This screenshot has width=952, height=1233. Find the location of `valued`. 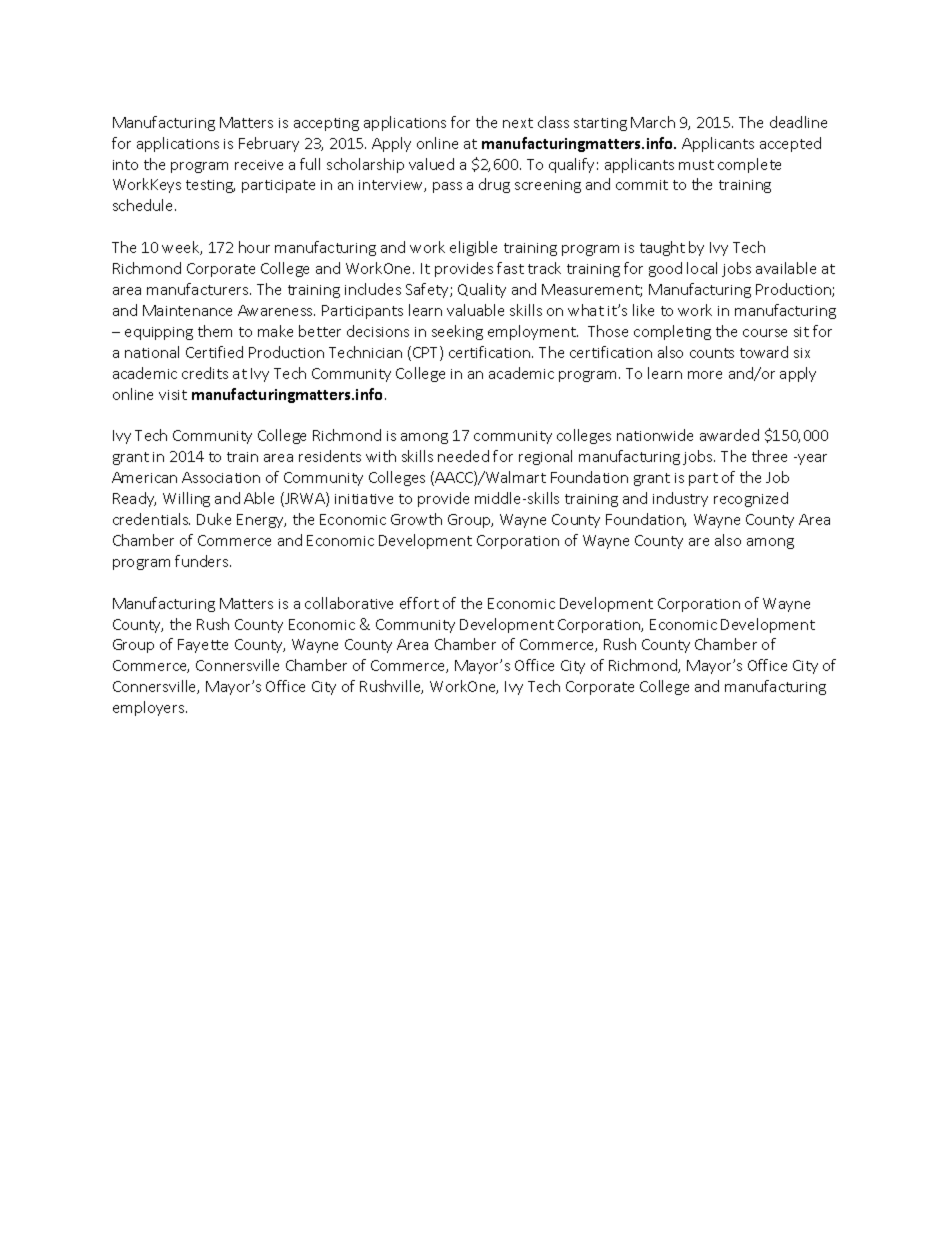

valued is located at coordinates (431, 164).
